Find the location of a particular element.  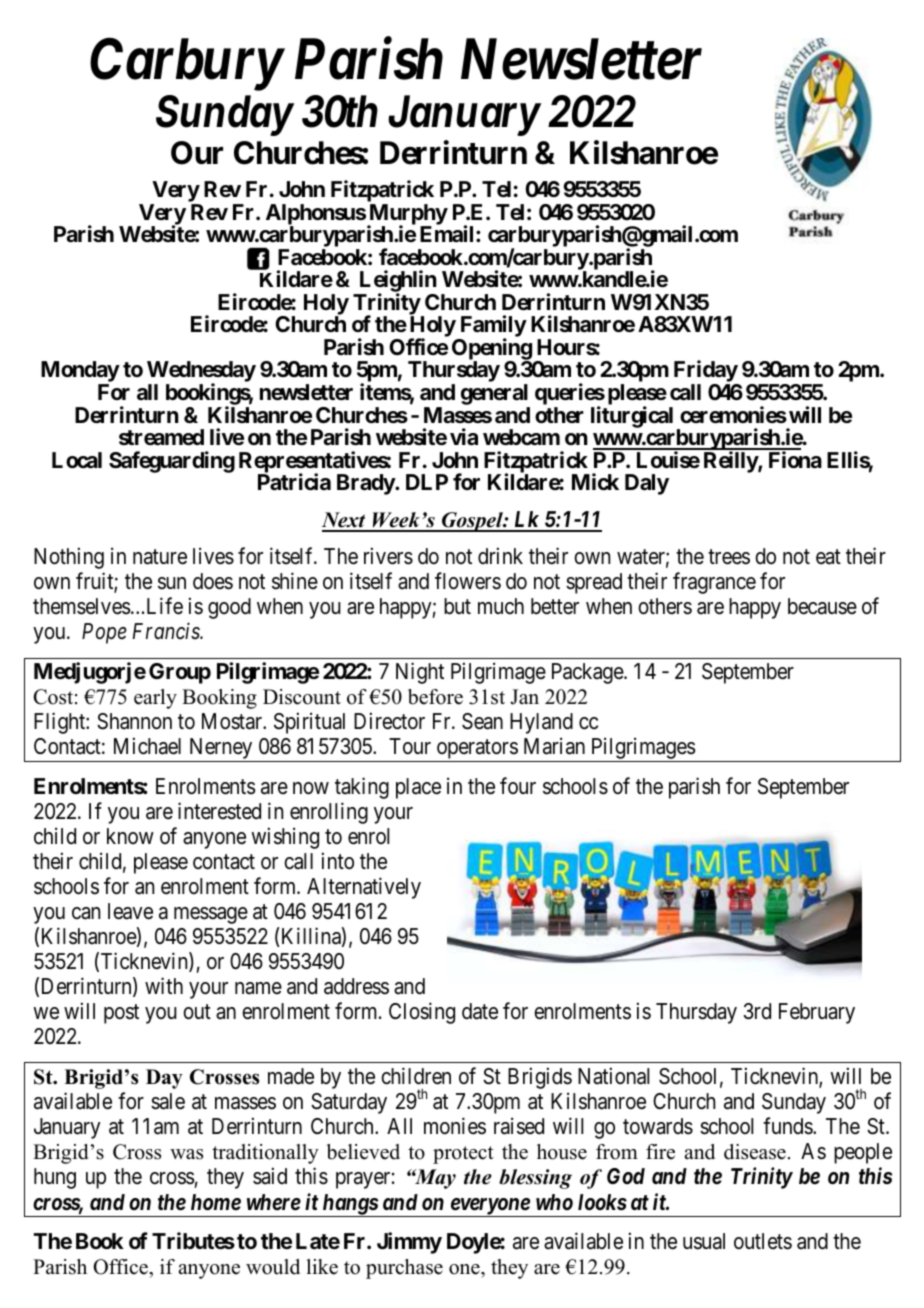

Jimmy is located at coordinates (409, 1243).
